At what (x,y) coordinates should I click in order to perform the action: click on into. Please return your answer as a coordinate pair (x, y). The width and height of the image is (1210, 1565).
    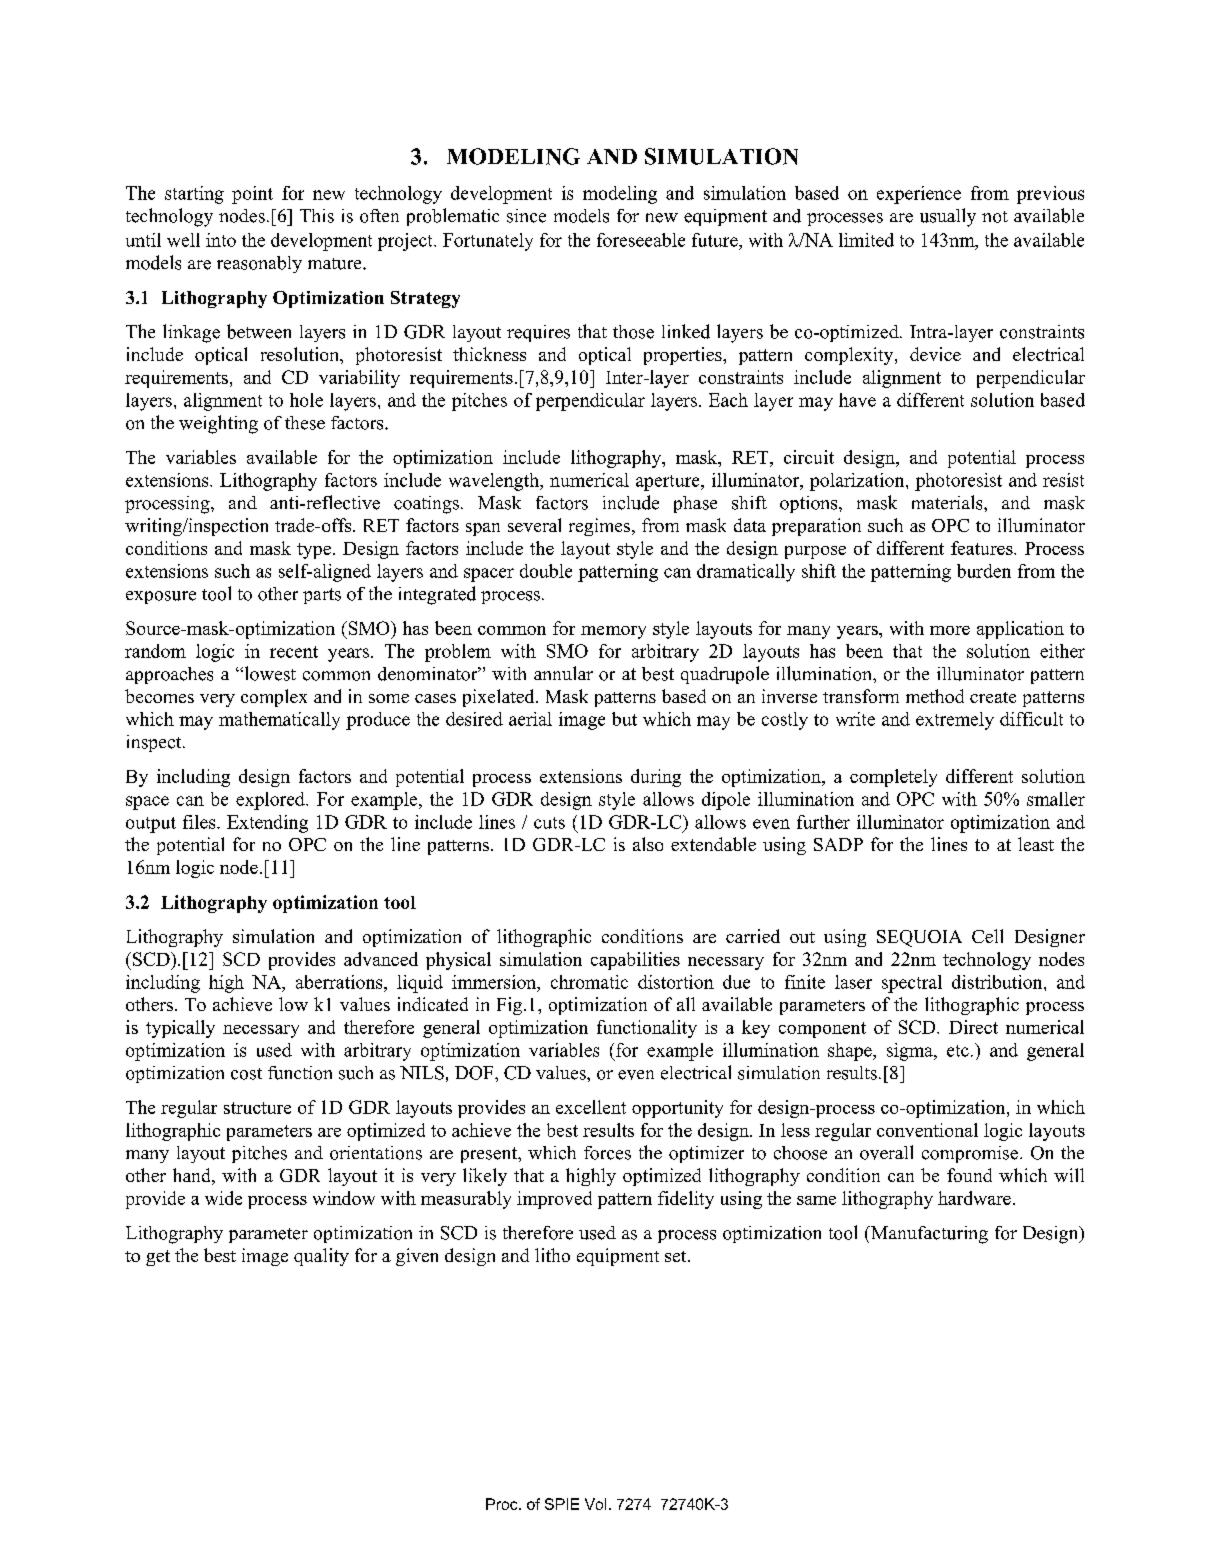
    Looking at the image, I should click on (221, 240).
